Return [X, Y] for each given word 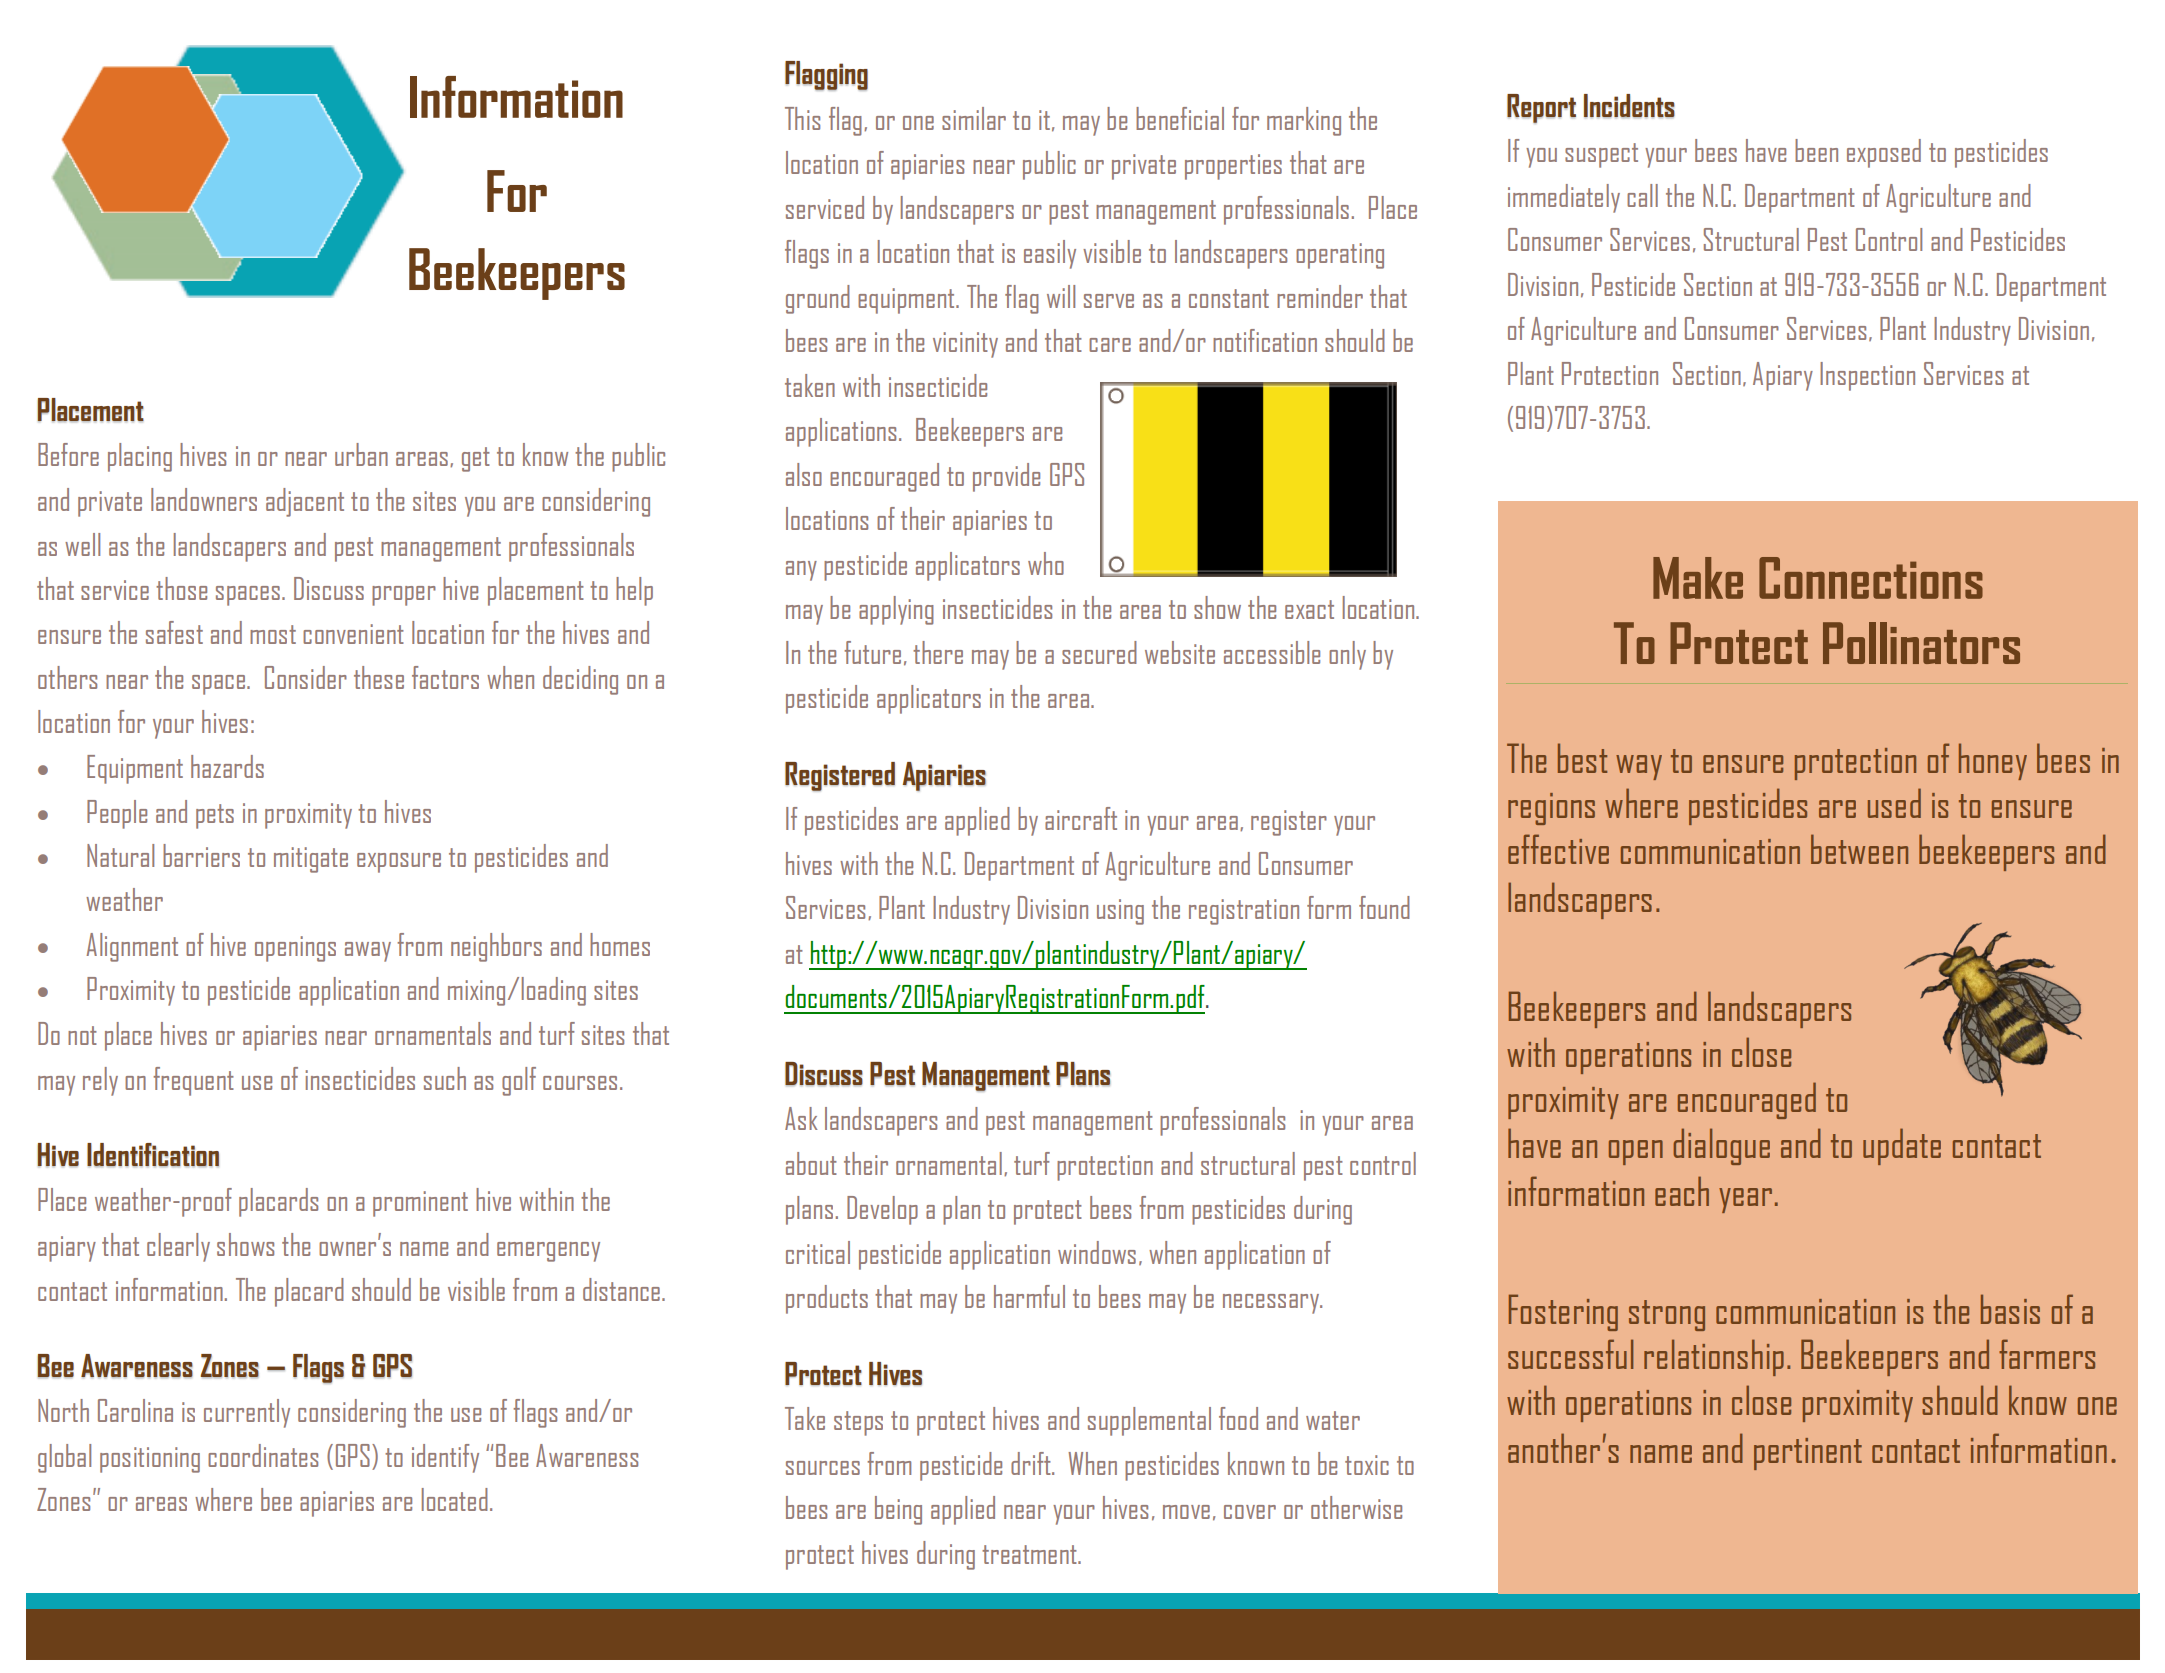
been [1816, 150]
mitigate [311, 860]
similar [974, 118]
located [455, 1499]
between [1859, 849]
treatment [1030, 1554]
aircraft [1081, 818]
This [802, 118]
